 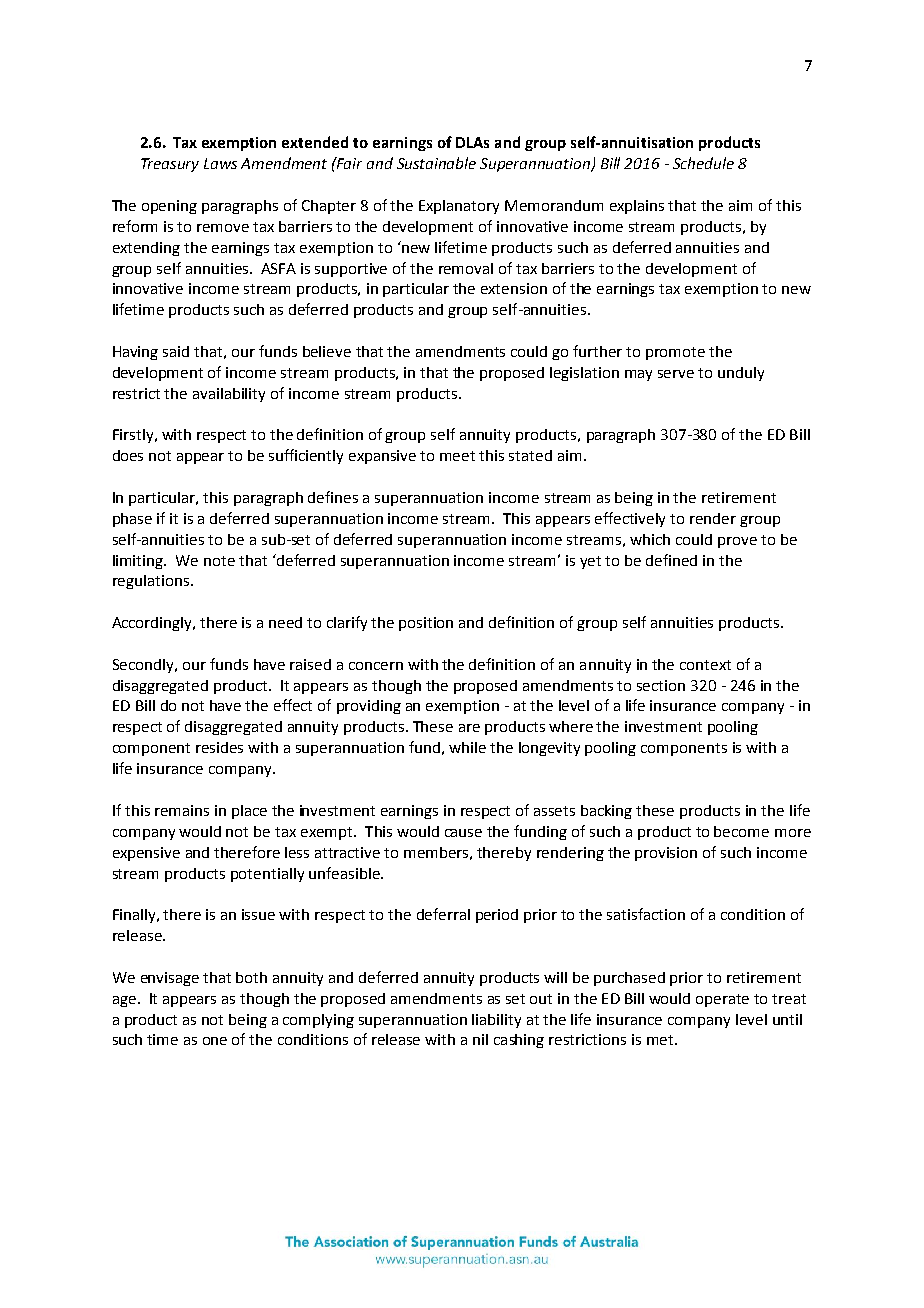 I want to click on Laws, so click(x=220, y=163).
